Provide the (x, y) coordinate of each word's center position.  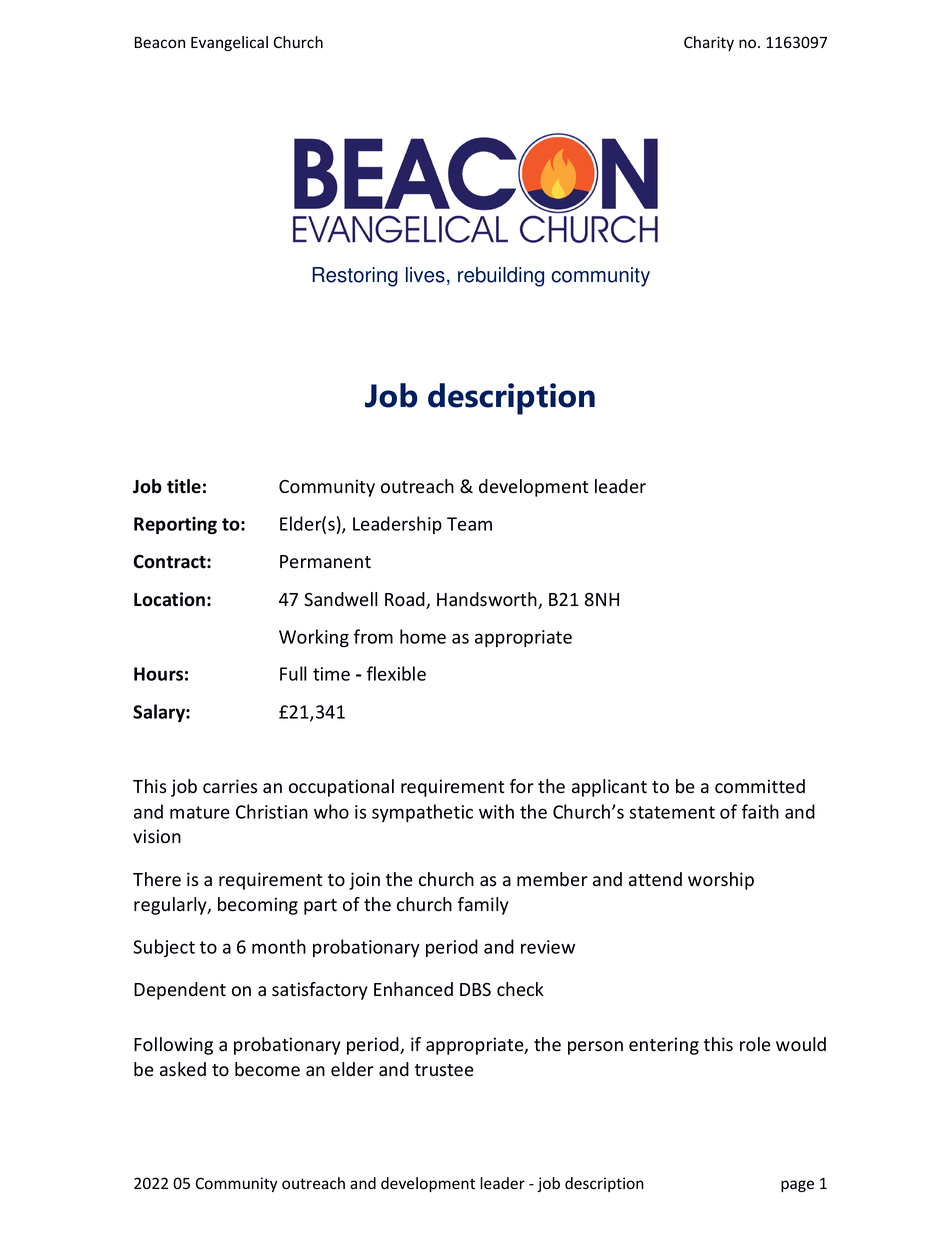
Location (169, 599)
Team (469, 524)
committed (760, 786)
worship (721, 881)
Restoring (355, 277)
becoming (258, 906)
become (267, 1069)
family (483, 906)
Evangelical (229, 43)
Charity (709, 43)
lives (425, 275)
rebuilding (501, 277)
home (423, 636)
